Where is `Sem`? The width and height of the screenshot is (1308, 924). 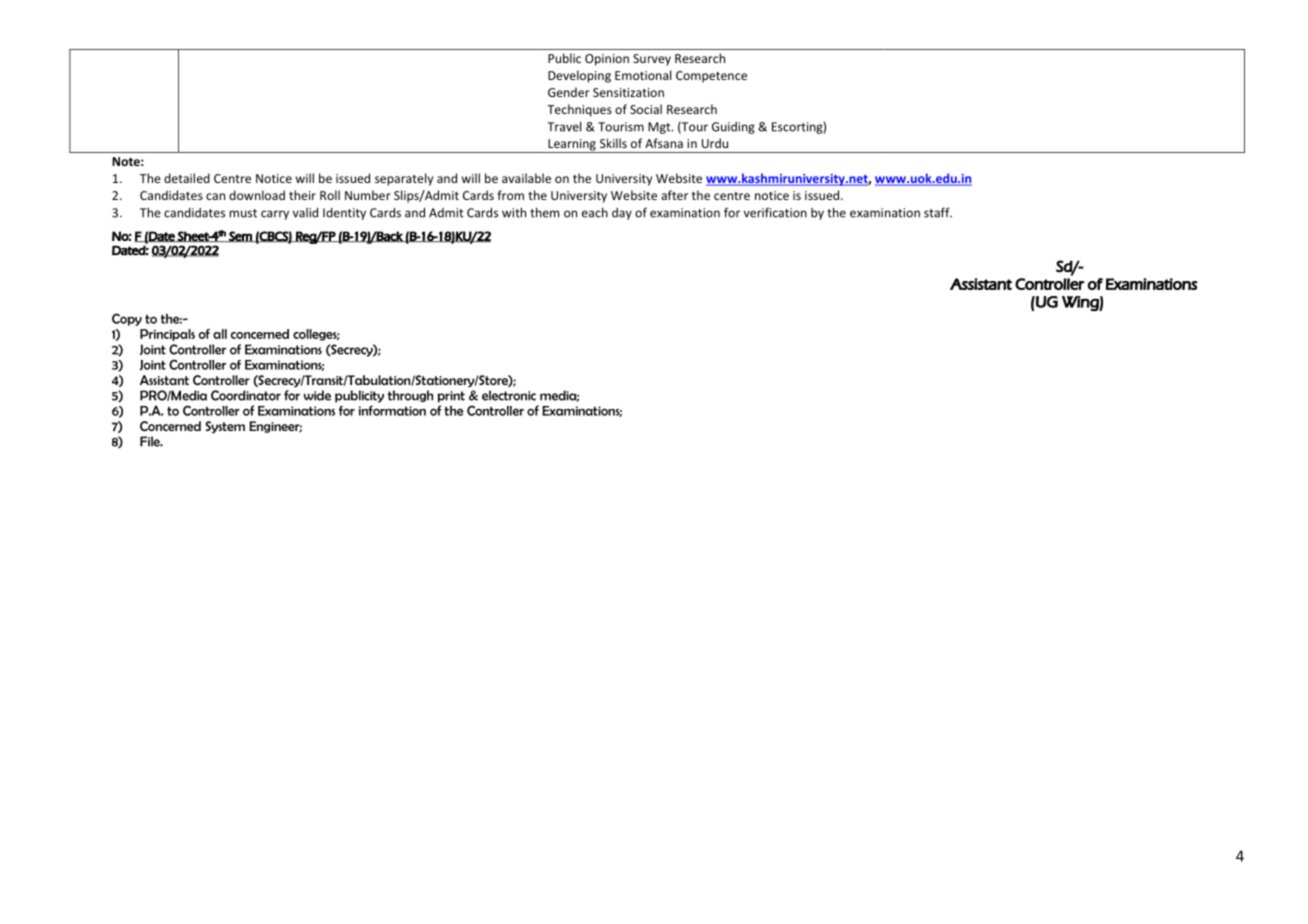
Sem is located at coordinates (240, 236).
